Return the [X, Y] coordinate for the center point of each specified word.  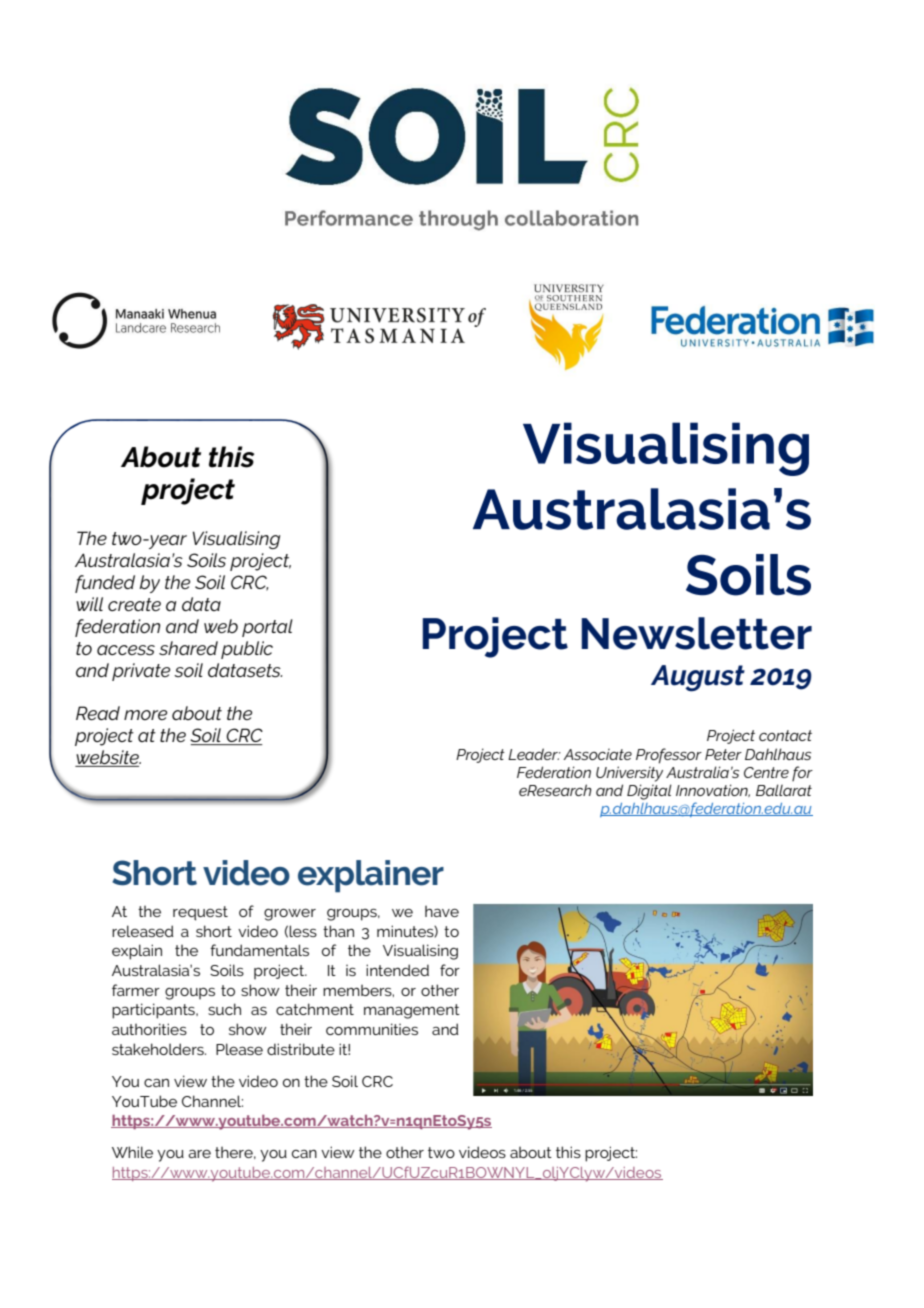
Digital [649, 792]
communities [372, 1029]
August [698, 678]
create [134, 604]
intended [397, 970]
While [132, 1152]
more [145, 715]
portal [267, 628]
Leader [534, 754]
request [200, 913]
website [108, 758]
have [442, 911]
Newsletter [696, 633]
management [412, 1011]
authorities [149, 1029]
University [629, 774]
